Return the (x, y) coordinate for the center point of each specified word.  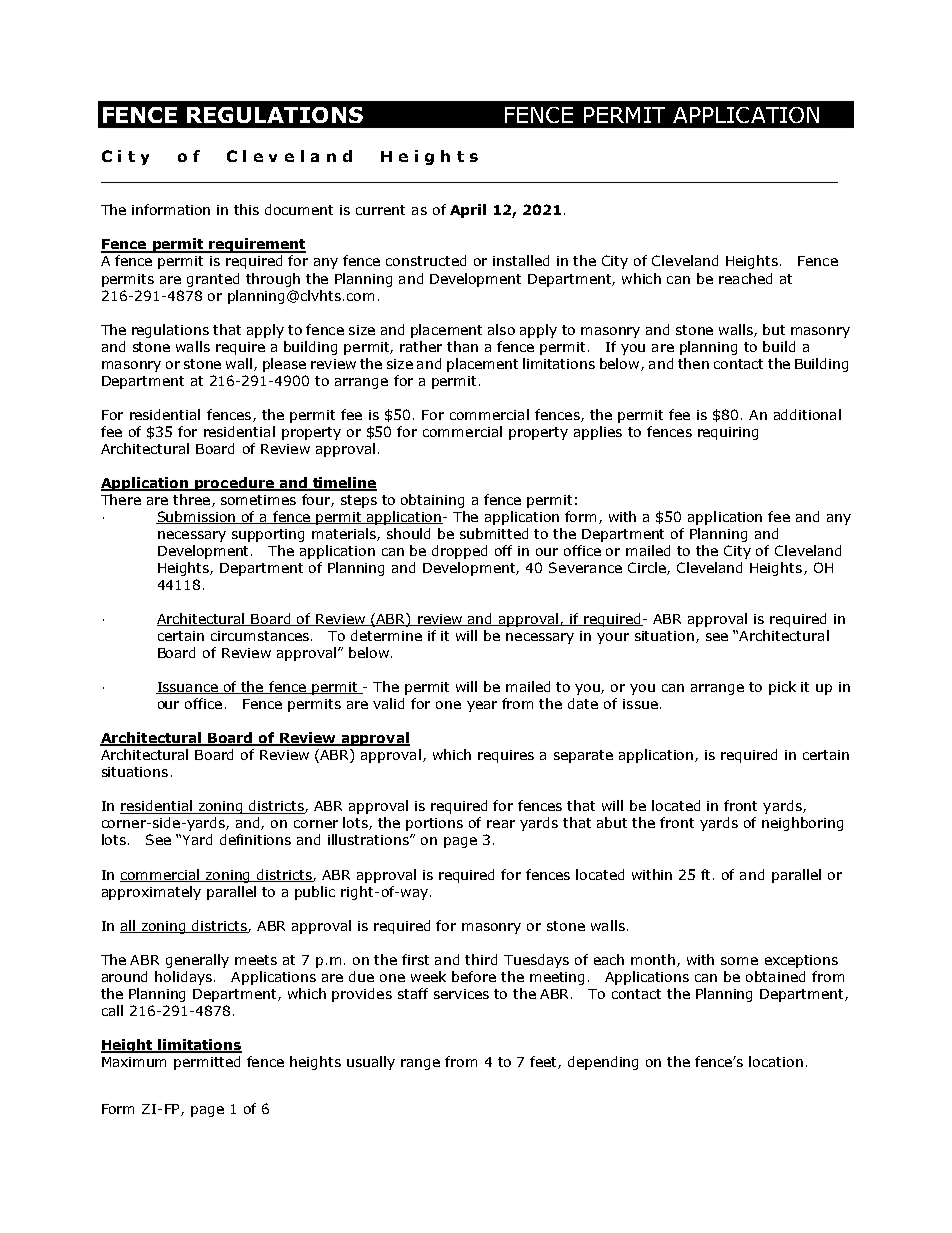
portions (434, 824)
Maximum (134, 1062)
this (246, 209)
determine (386, 635)
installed (521, 260)
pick (782, 688)
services (461, 994)
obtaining (432, 501)
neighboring (802, 824)
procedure (234, 484)
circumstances (261, 636)
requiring (728, 433)
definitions (255, 839)
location (776, 1061)
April (468, 211)
